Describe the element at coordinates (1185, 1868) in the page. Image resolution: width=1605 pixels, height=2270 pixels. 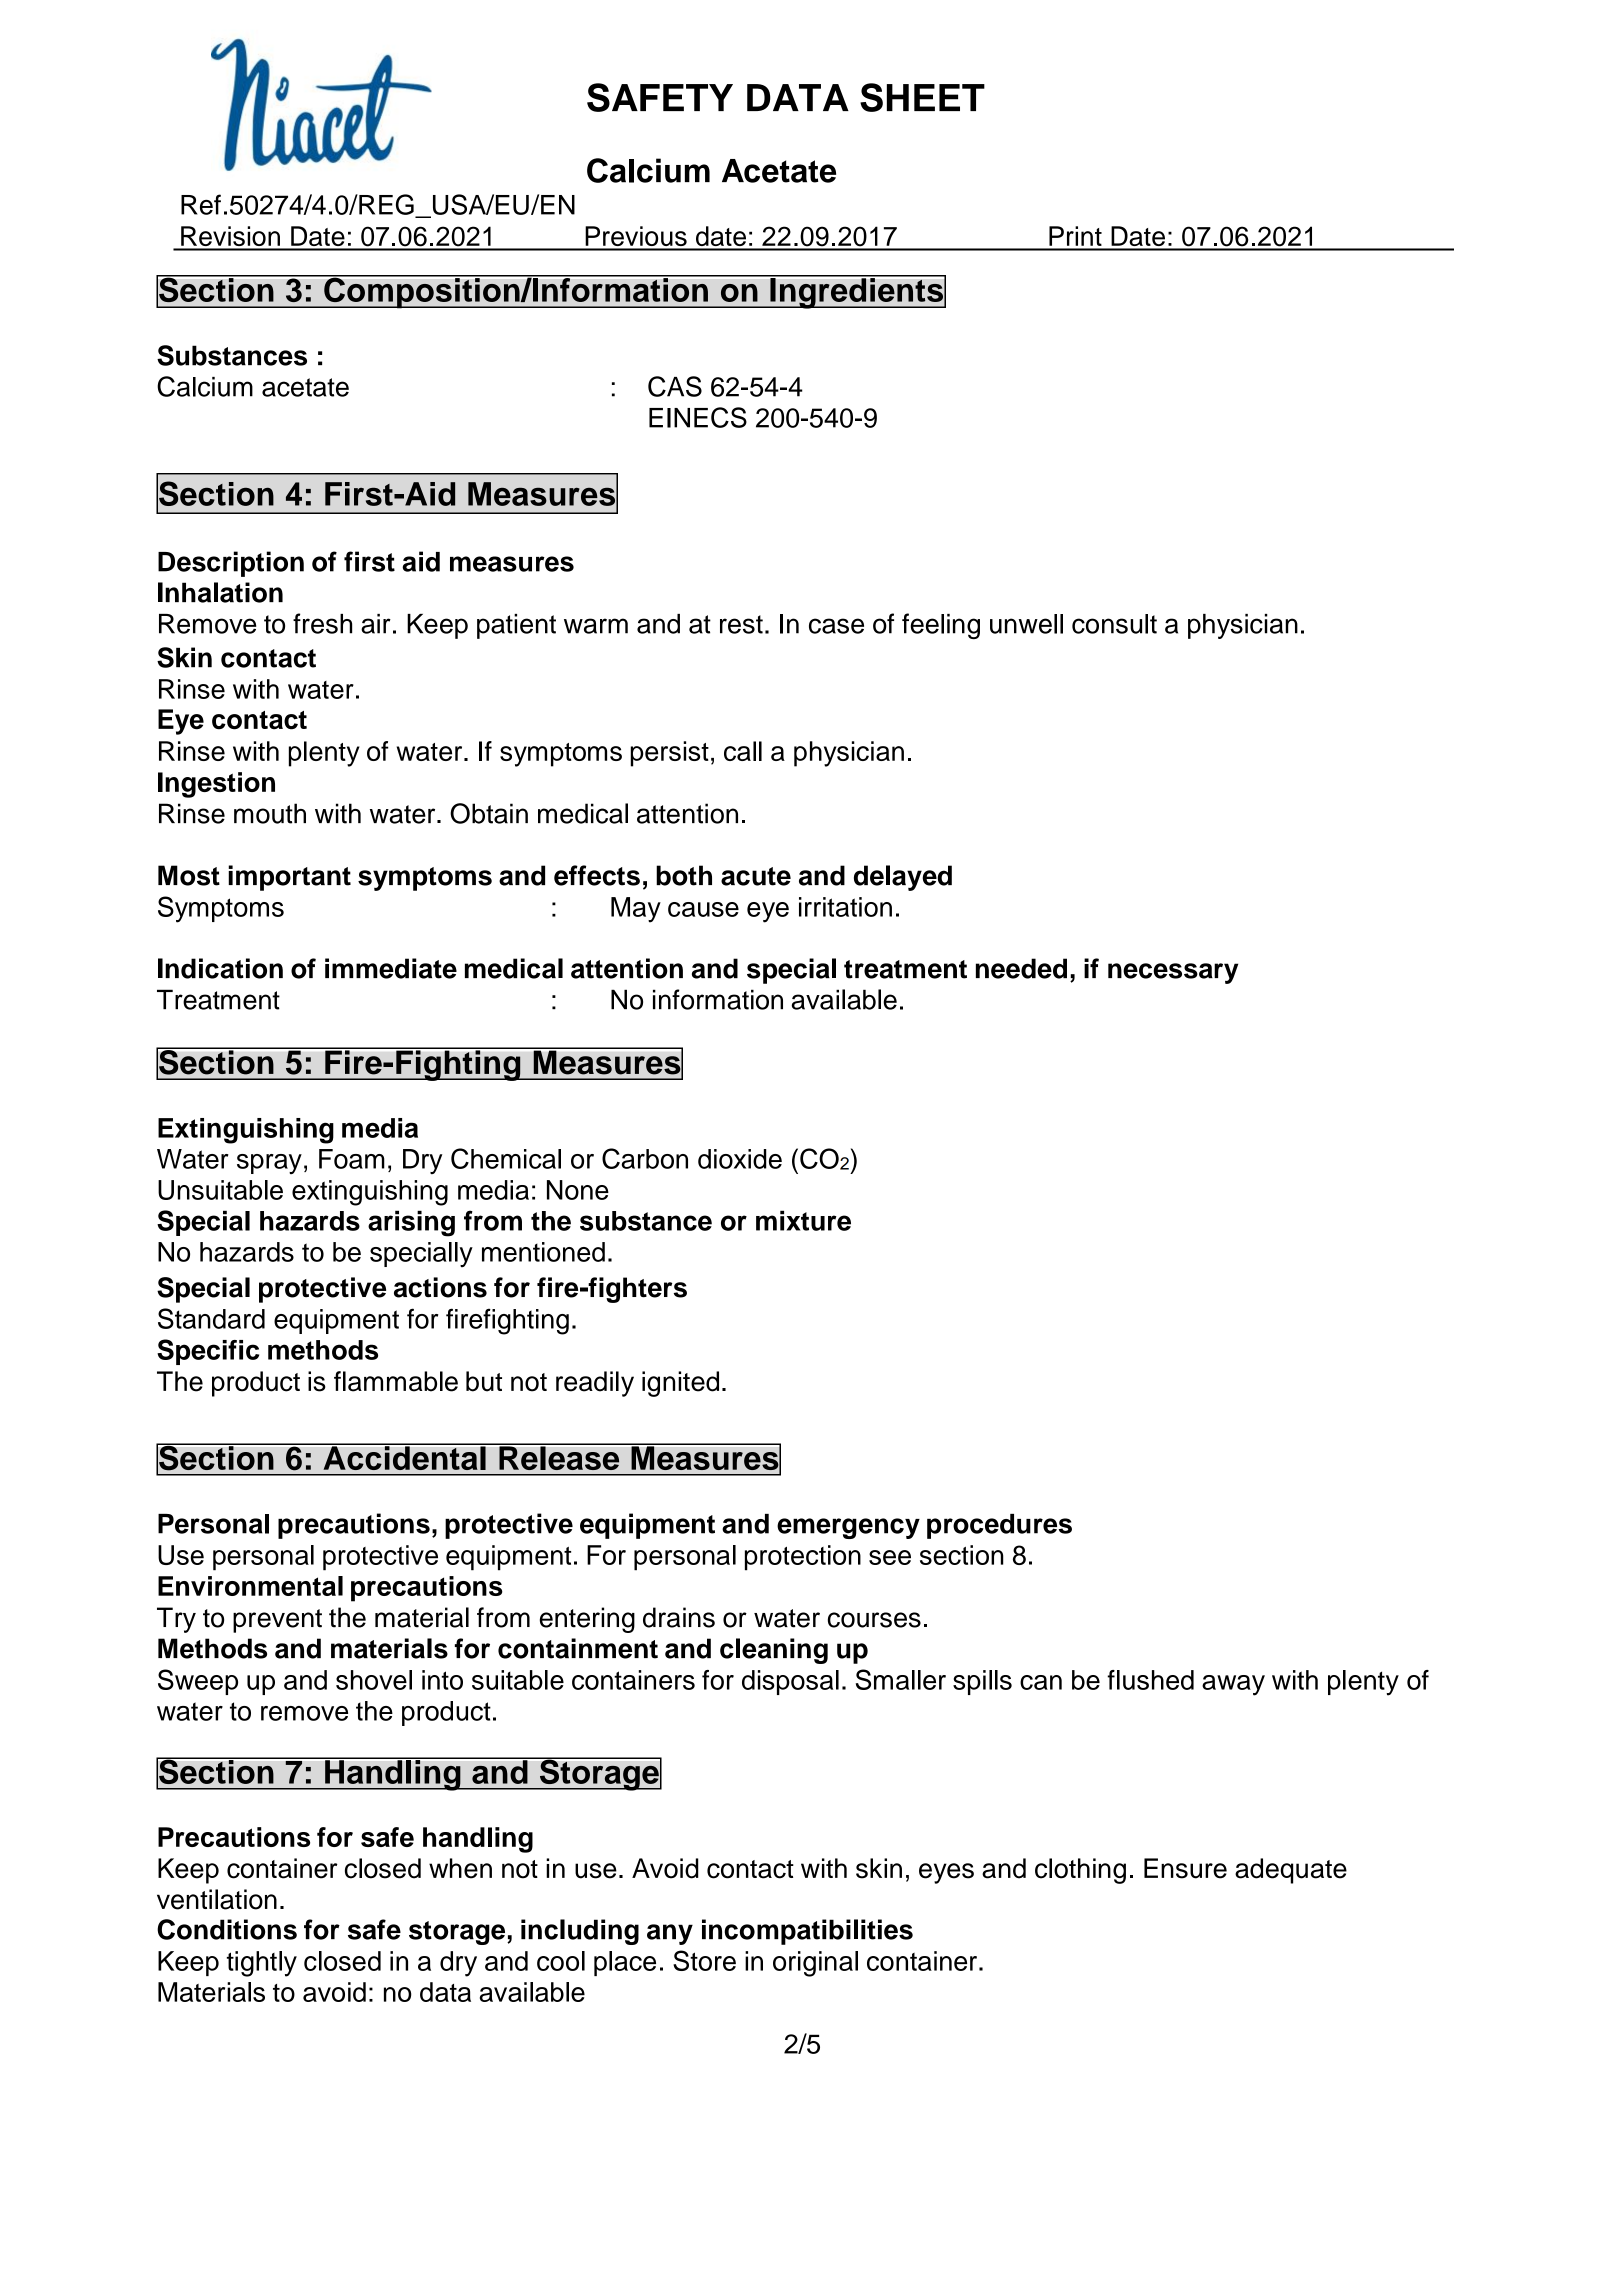
I see `Ensure` at that location.
